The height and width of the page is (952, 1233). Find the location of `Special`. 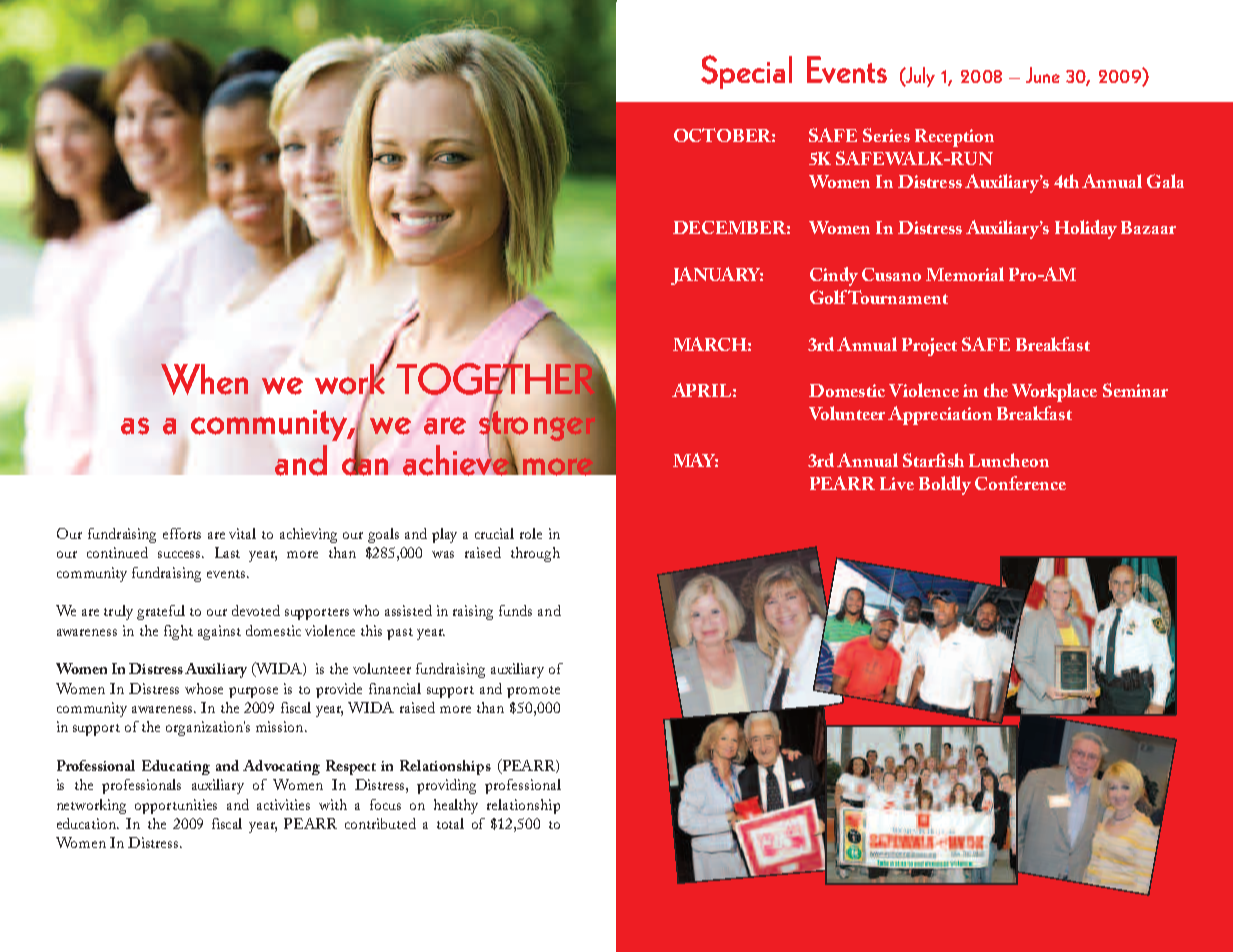

Special is located at coordinates (746, 72).
